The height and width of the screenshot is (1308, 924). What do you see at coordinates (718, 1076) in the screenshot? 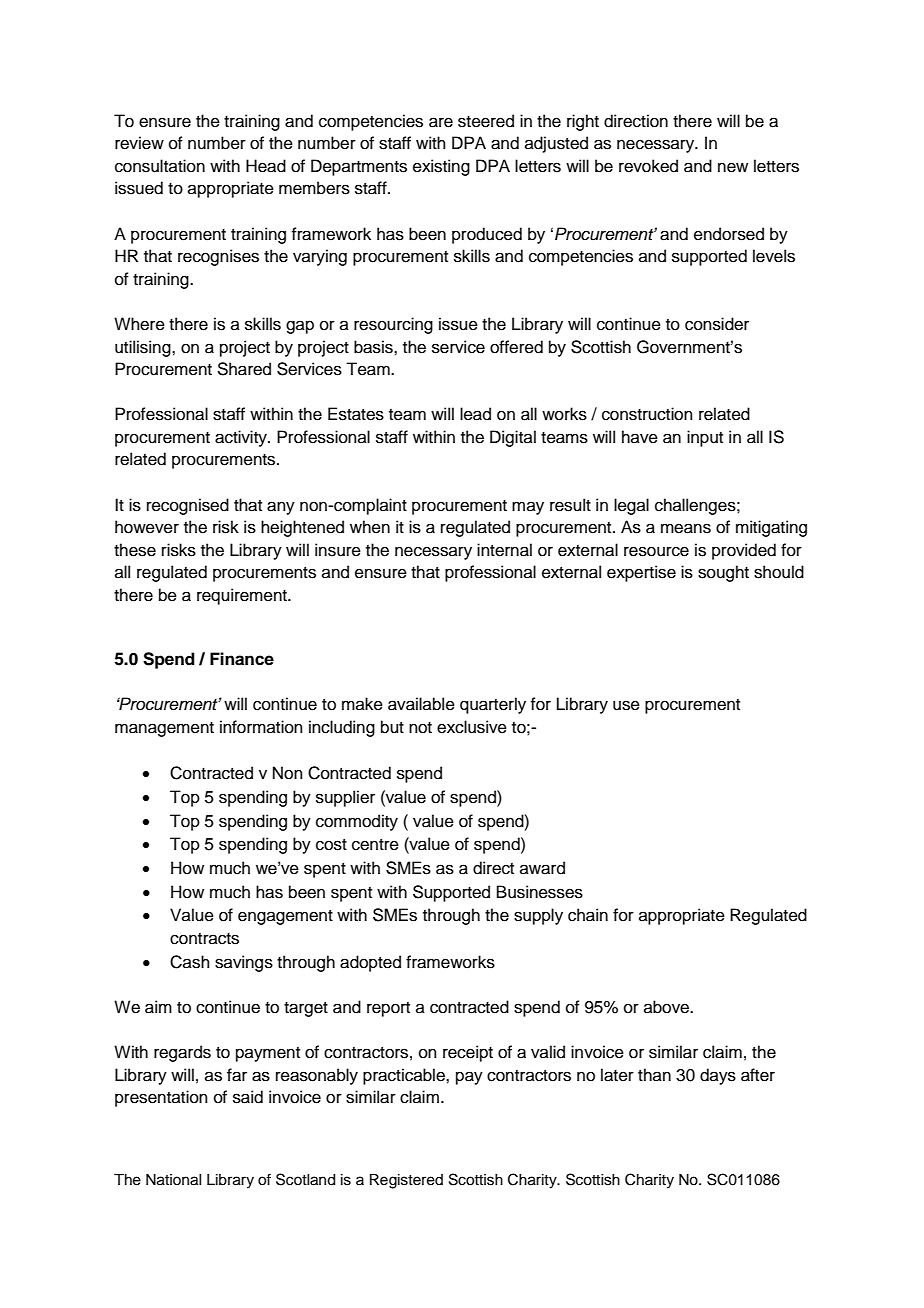
I see `days` at bounding box center [718, 1076].
